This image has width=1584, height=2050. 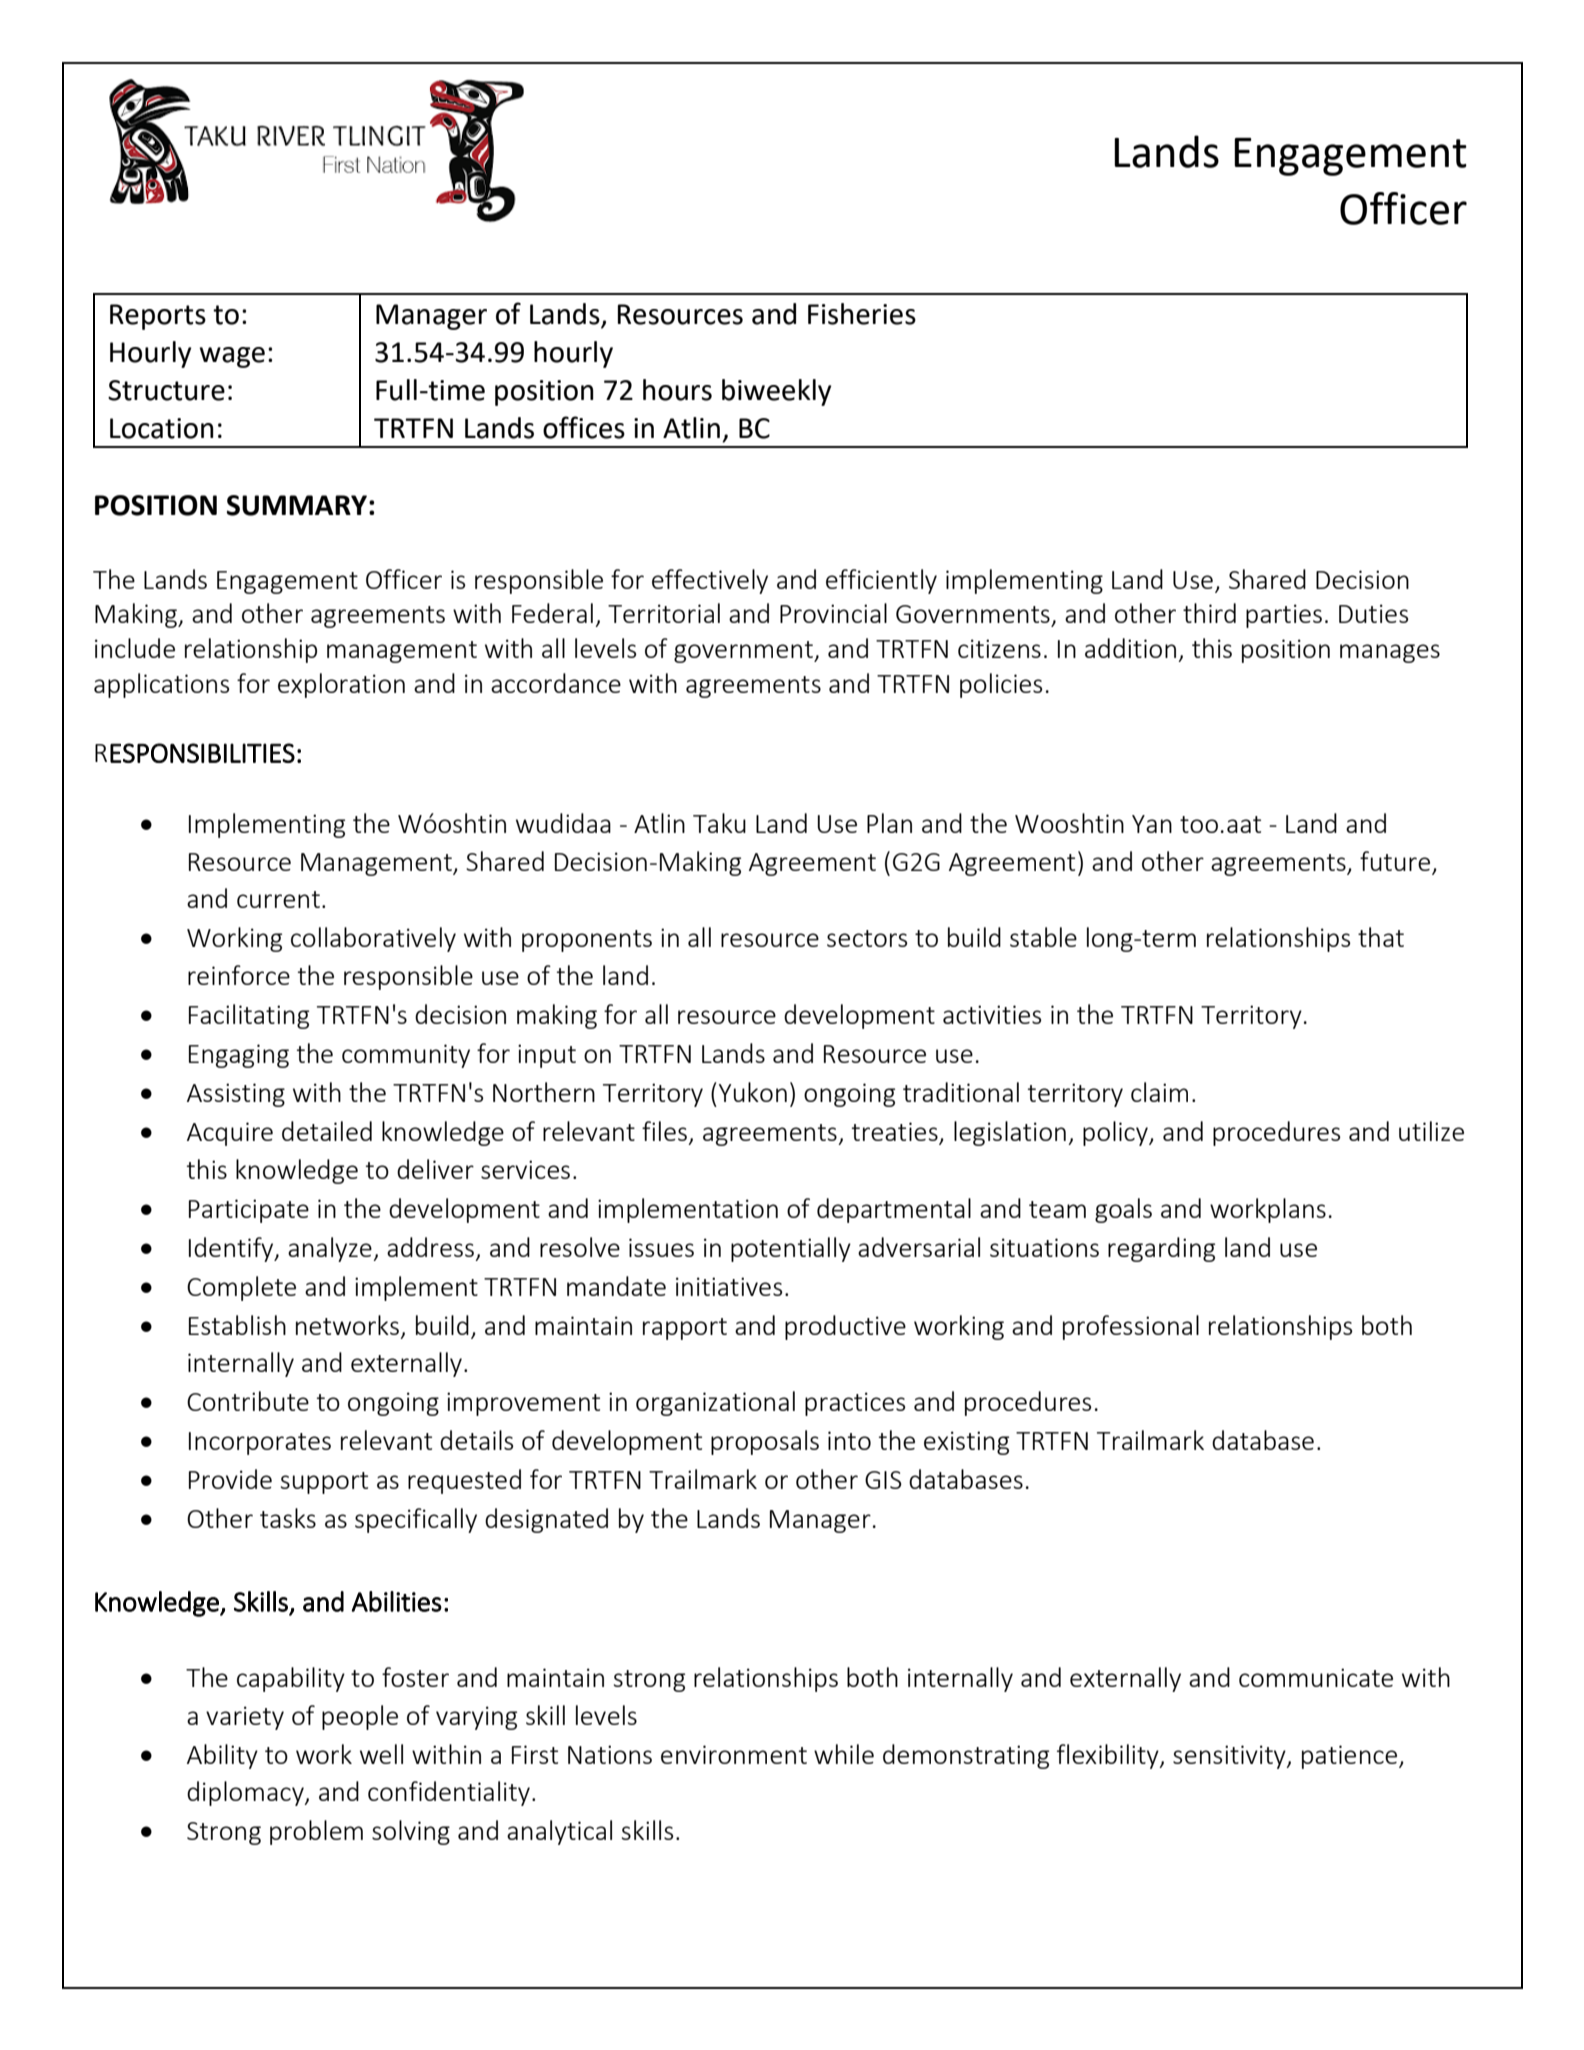 What do you see at coordinates (1159, 1092) in the image?
I see `claim` at bounding box center [1159, 1092].
